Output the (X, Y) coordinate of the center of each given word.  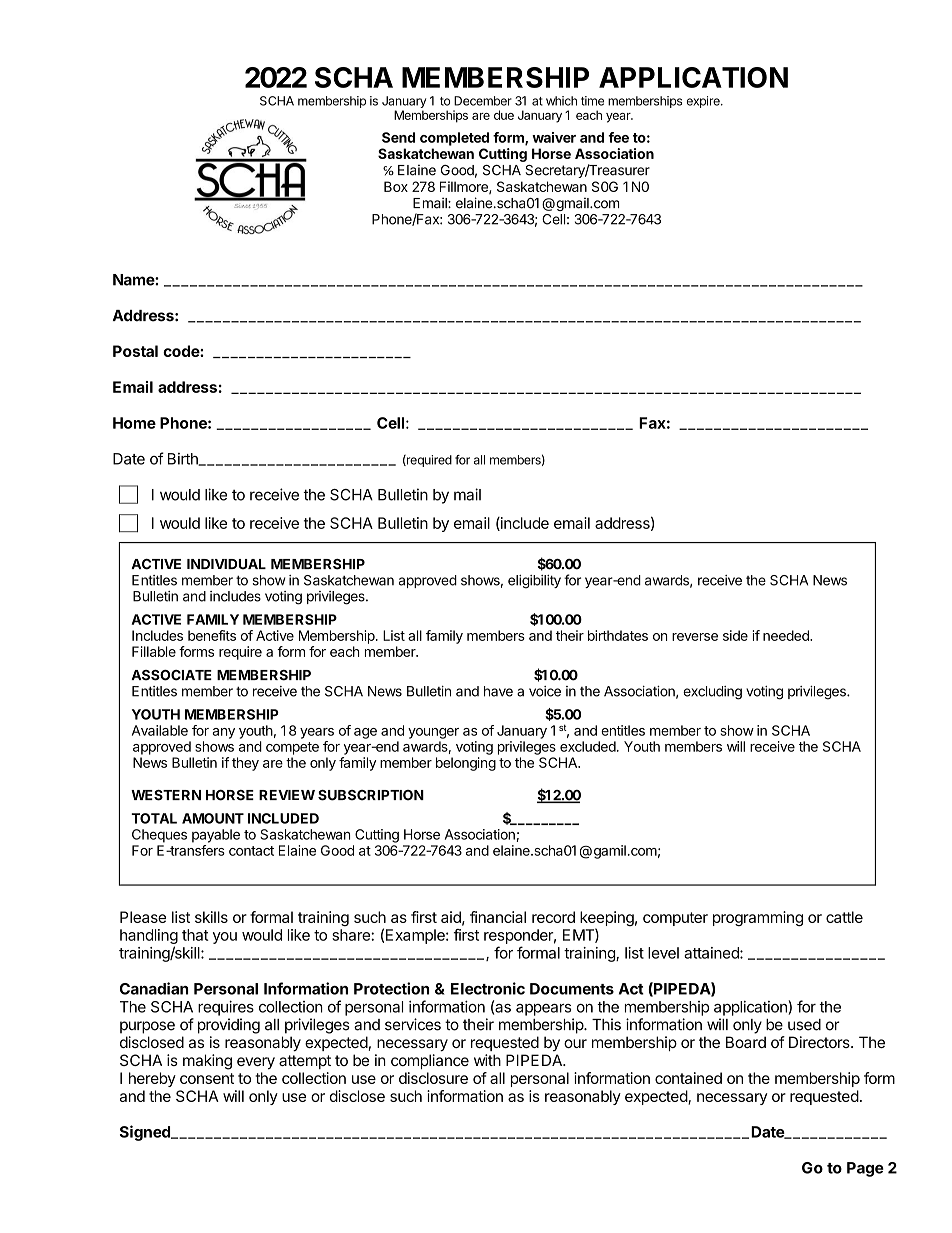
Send (398, 137)
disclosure (433, 1078)
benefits (212, 635)
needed (787, 635)
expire (704, 102)
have (498, 691)
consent (207, 1078)
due (504, 115)
